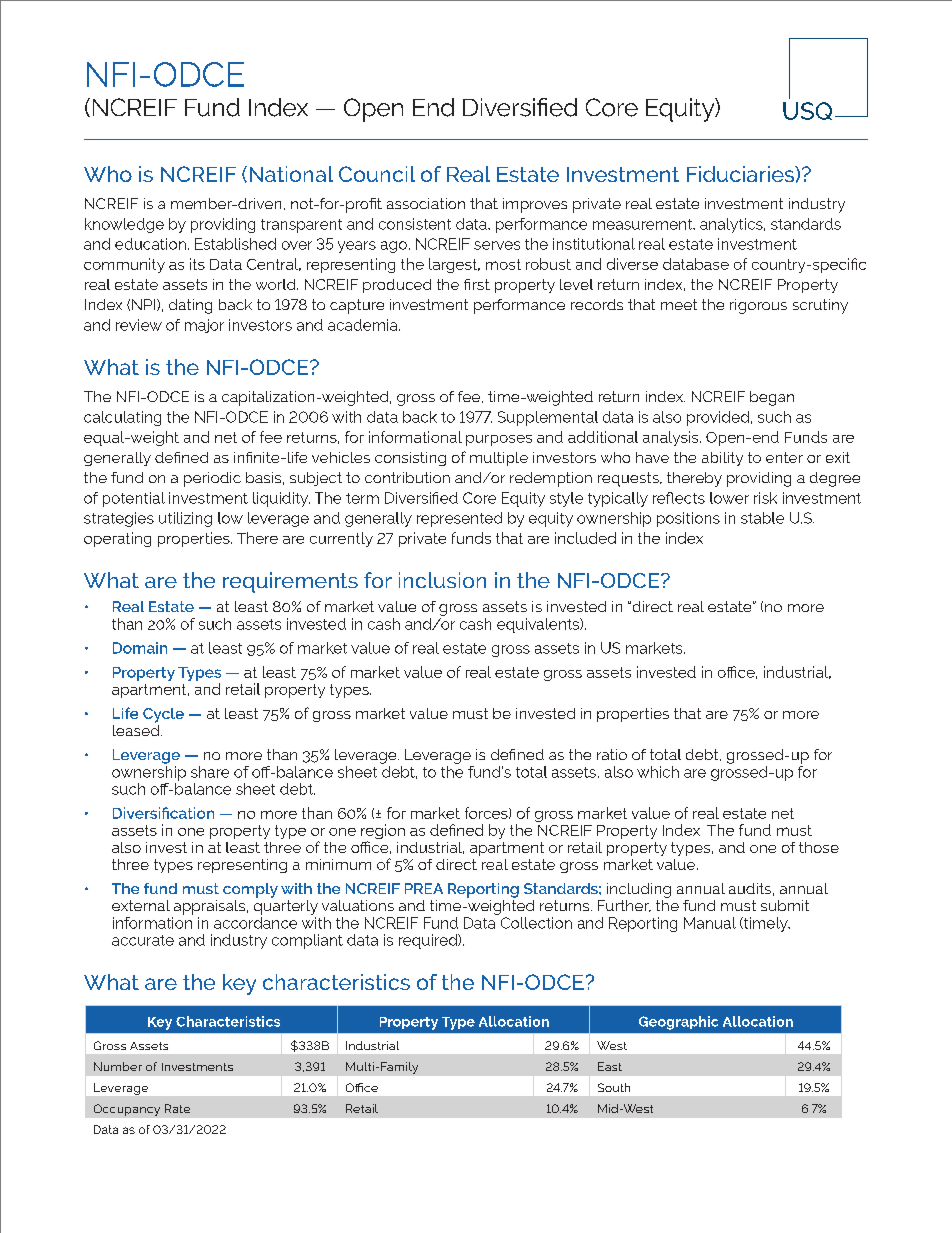 This document has width=952, height=1233. What do you see at coordinates (678, 1023) in the document?
I see `Geographic` at bounding box center [678, 1023].
